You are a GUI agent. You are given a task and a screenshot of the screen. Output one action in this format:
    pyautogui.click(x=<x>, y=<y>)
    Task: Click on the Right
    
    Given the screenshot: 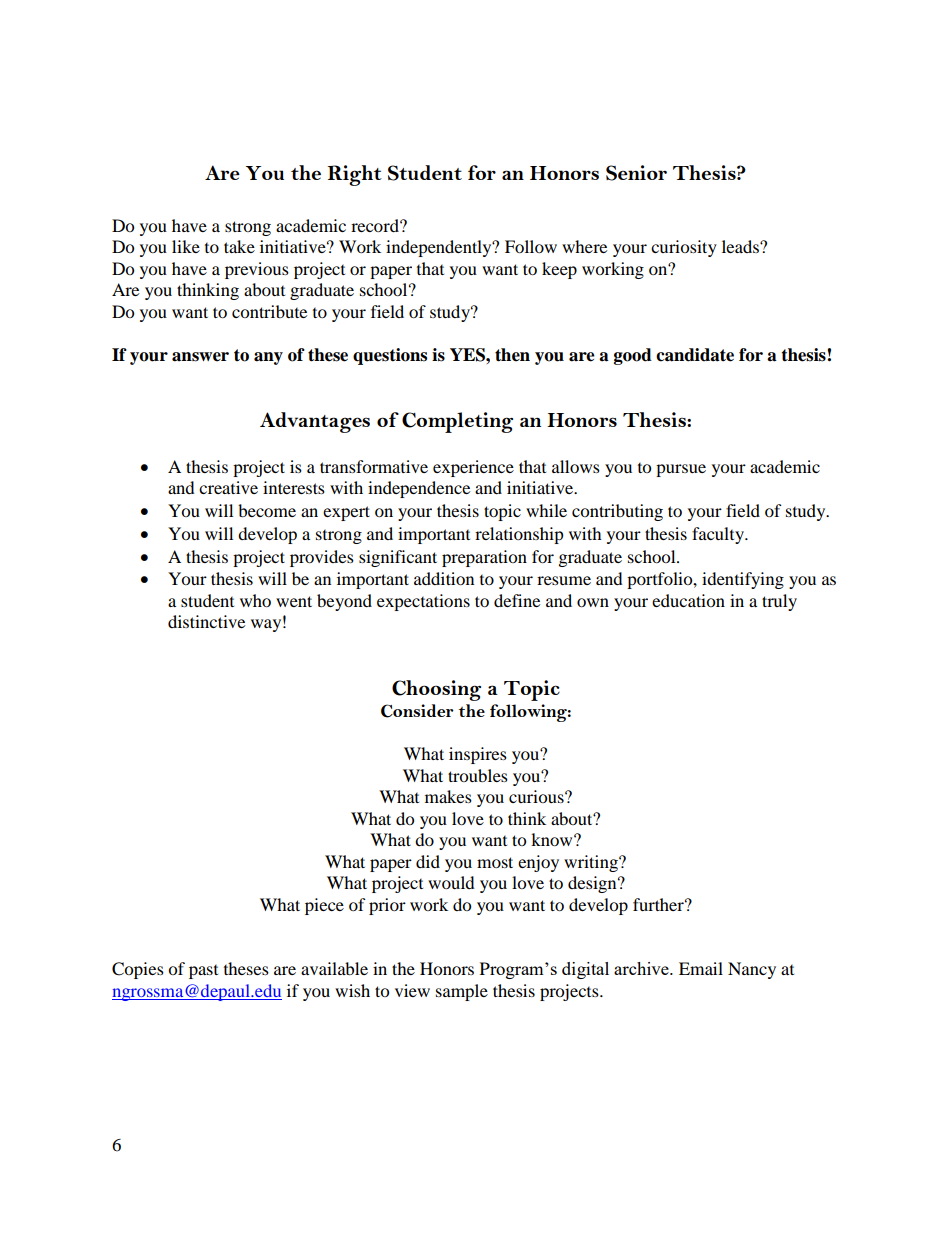 What is the action you would take?
    pyautogui.click(x=355, y=175)
